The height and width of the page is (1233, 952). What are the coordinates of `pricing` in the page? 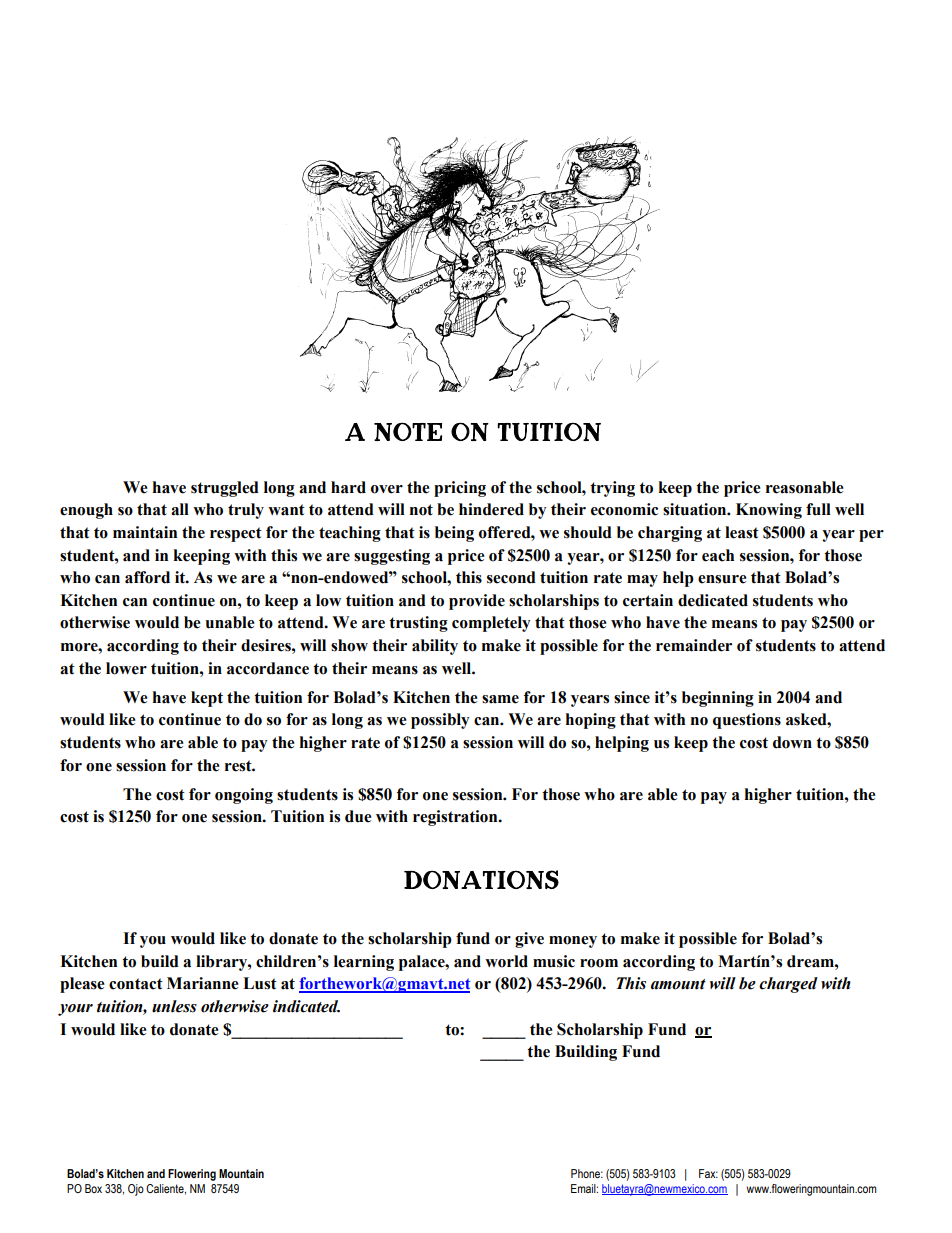 It's located at (460, 489).
